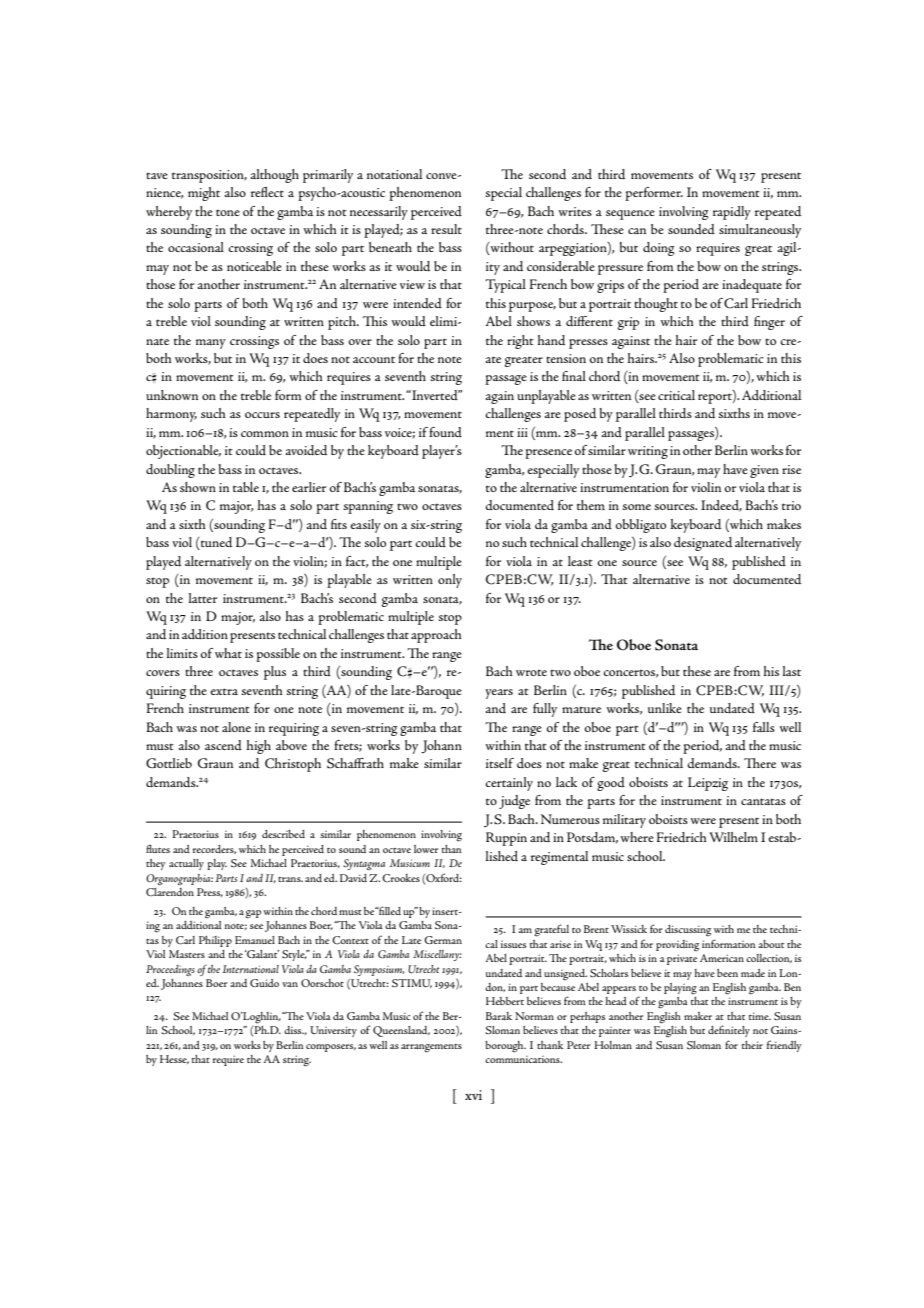 The image size is (924, 1308). I want to click on itself, so click(500, 763).
